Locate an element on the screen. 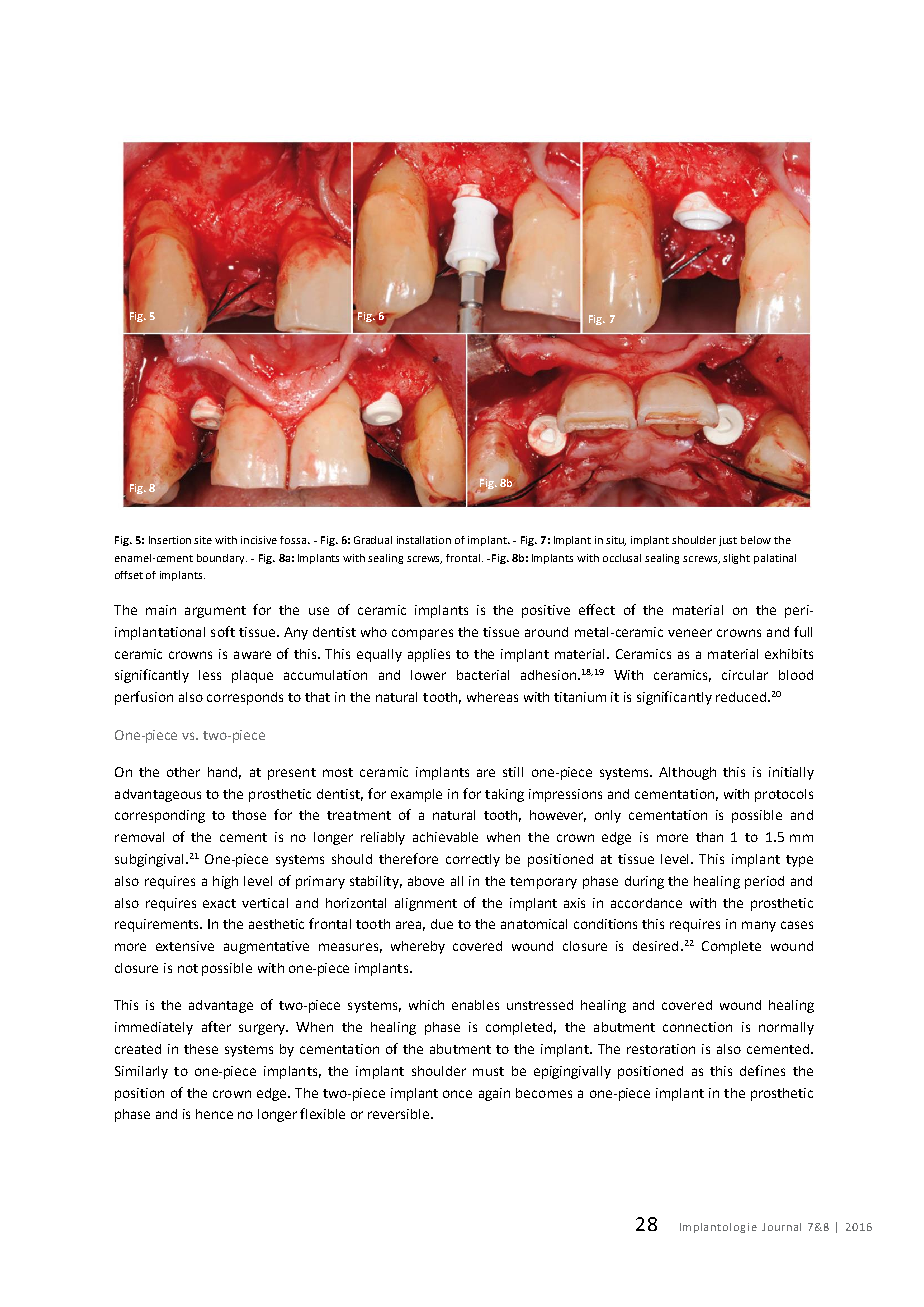  reversible is located at coordinates (400, 1114).
